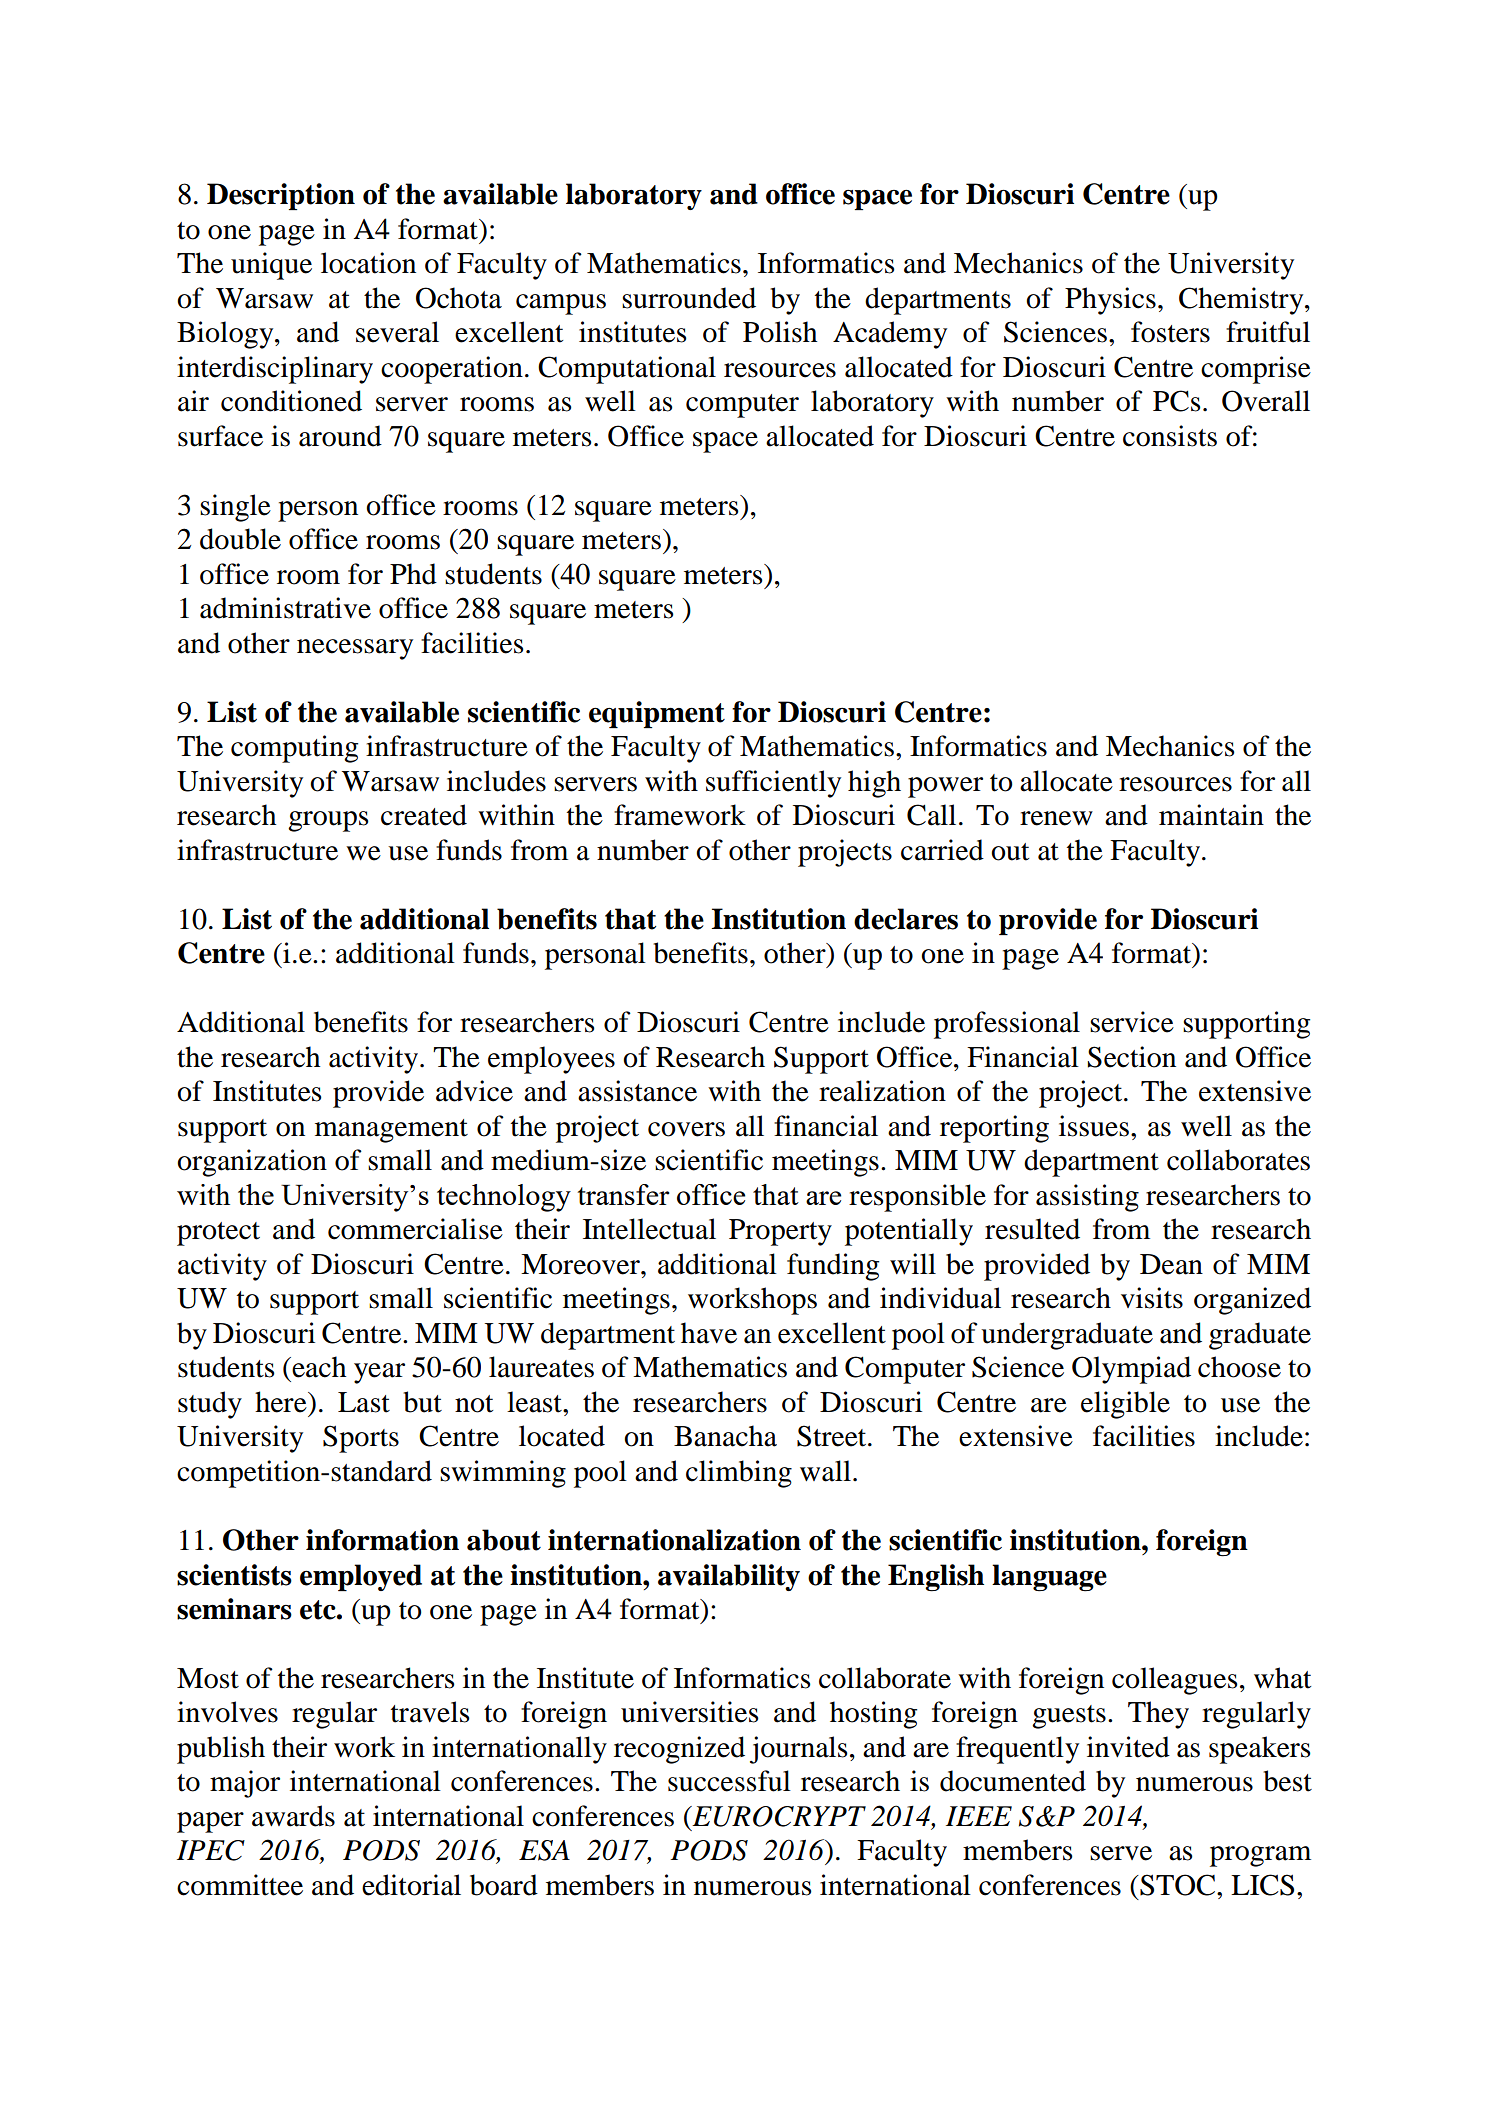 The width and height of the image is (1489, 2105). What do you see at coordinates (637, 1091) in the image?
I see `assistance` at bounding box center [637, 1091].
